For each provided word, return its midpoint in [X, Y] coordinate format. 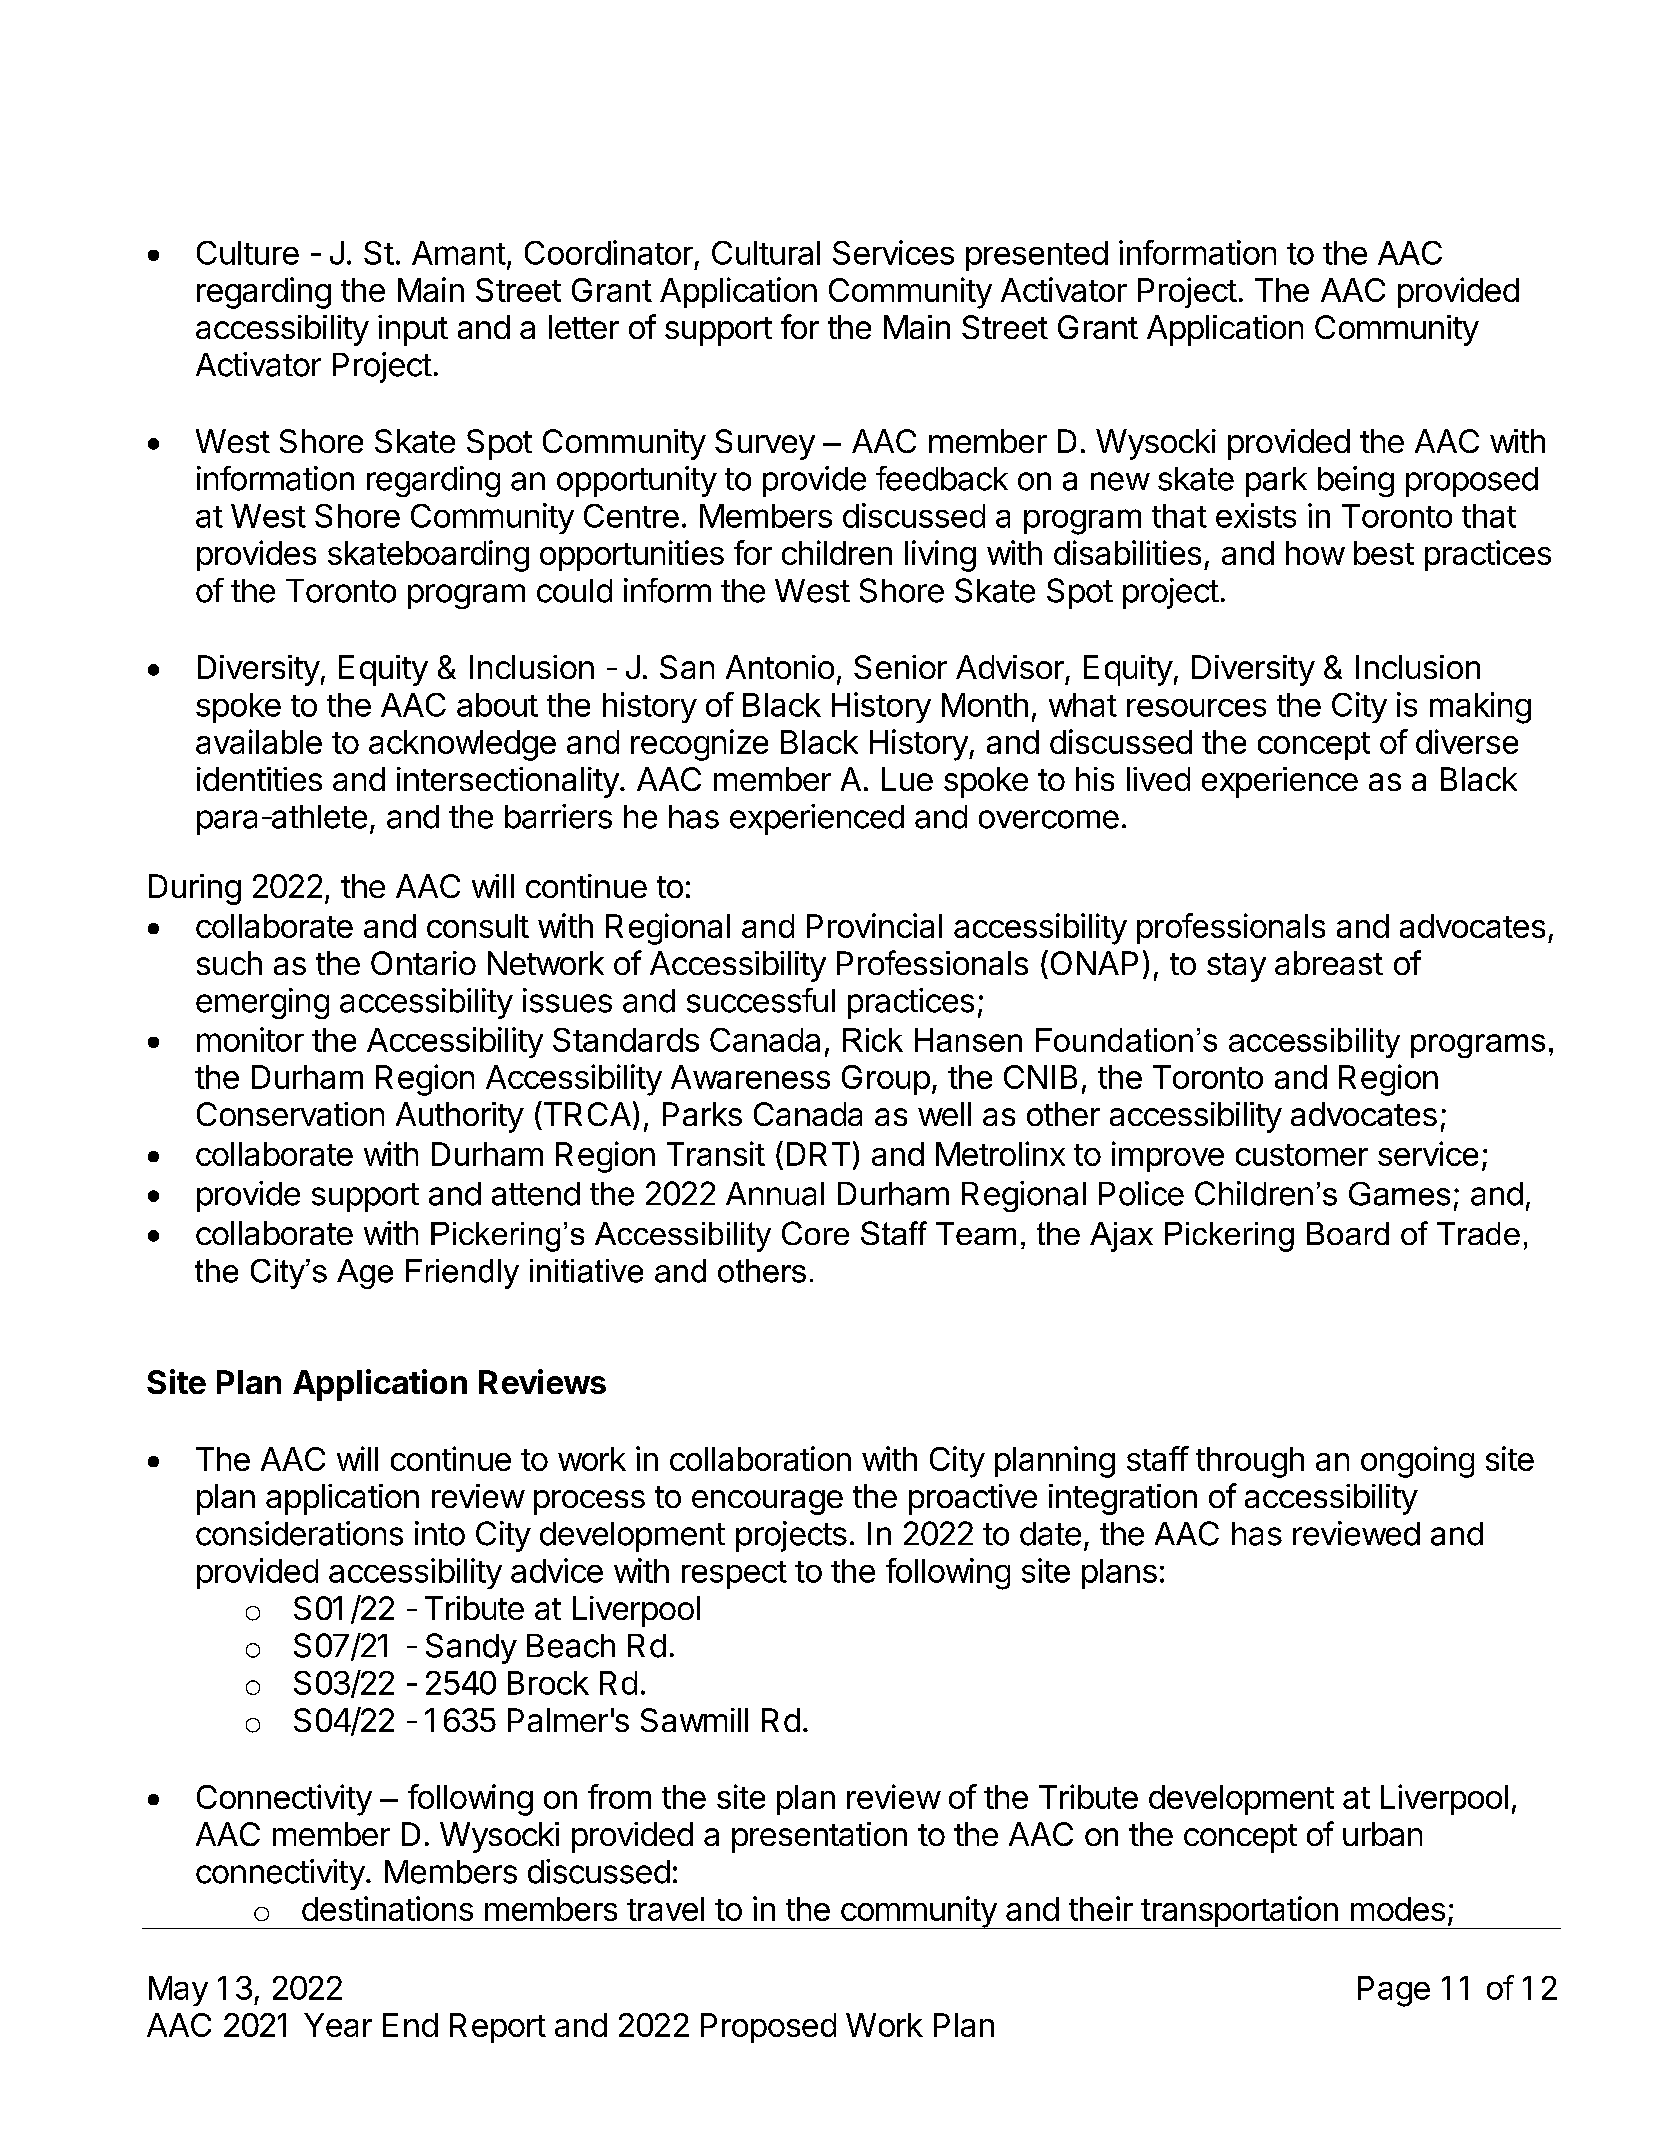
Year [338, 2025]
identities [259, 779]
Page [1394, 1991]
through [1250, 1462]
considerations [299, 1533]
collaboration [760, 1458]
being [1356, 481]
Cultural [766, 253]
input [413, 330]
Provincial [874, 925]
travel [665, 1909]
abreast [1329, 963]
